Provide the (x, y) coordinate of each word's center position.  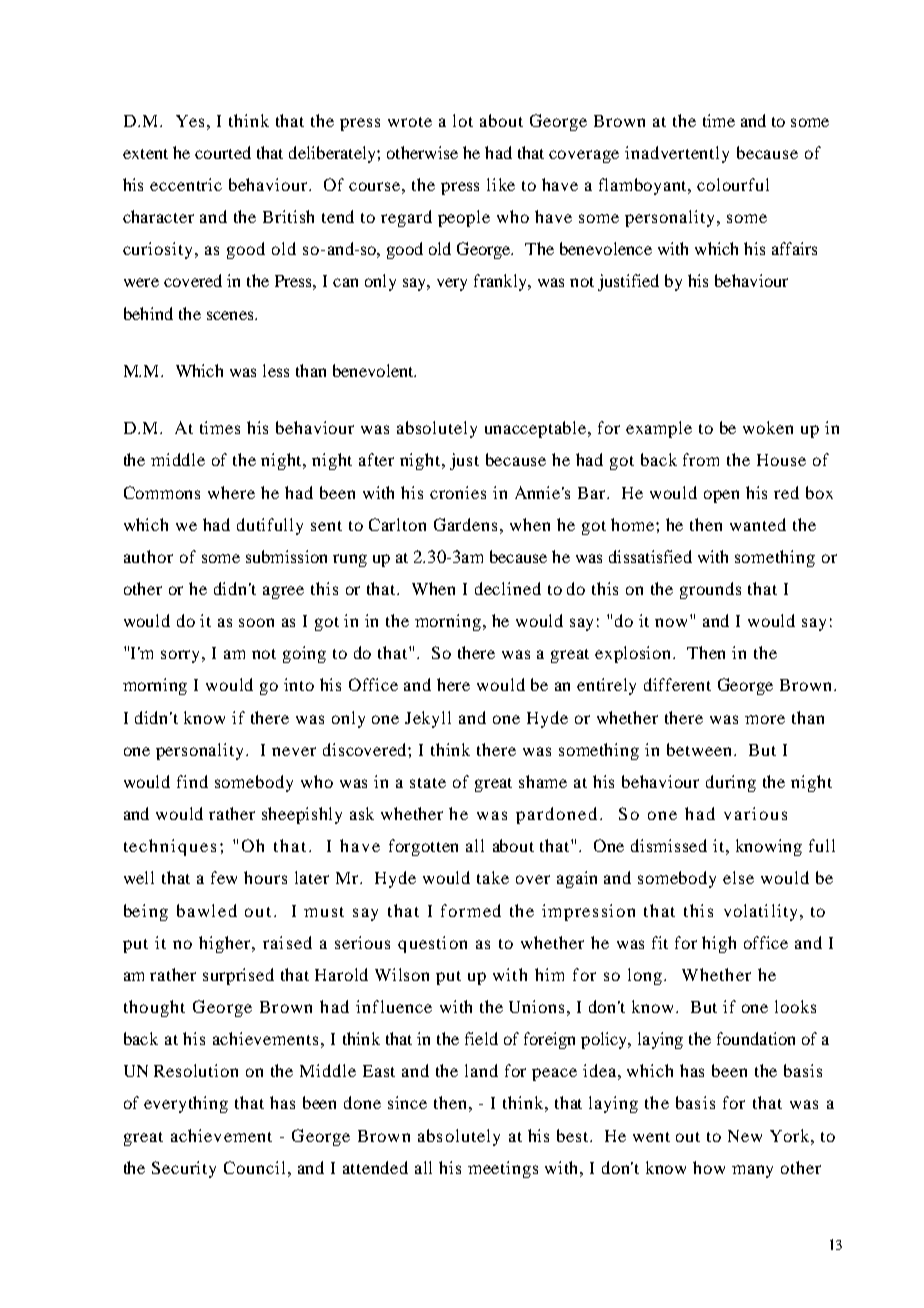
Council (254, 1167)
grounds (710, 590)
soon (256, 622)
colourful (733, 184)
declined (508, 588)
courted (223, 152)
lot (463, 120)
